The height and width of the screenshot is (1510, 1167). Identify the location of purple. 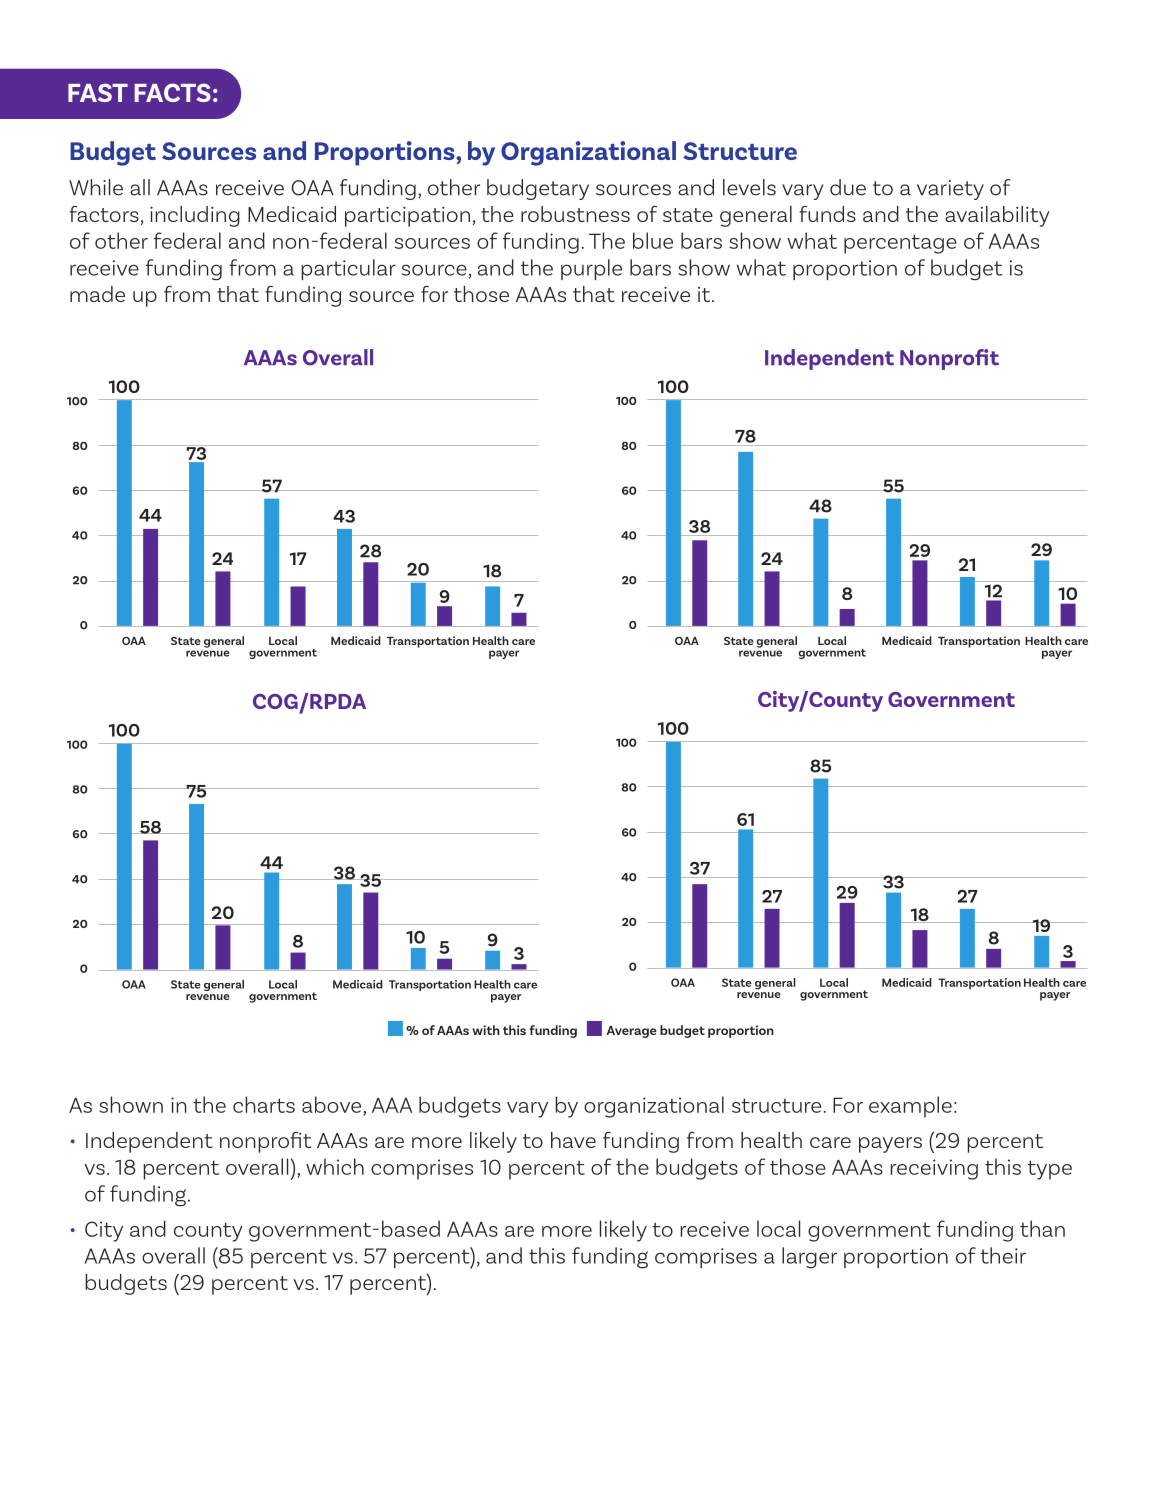
(591, 269).
